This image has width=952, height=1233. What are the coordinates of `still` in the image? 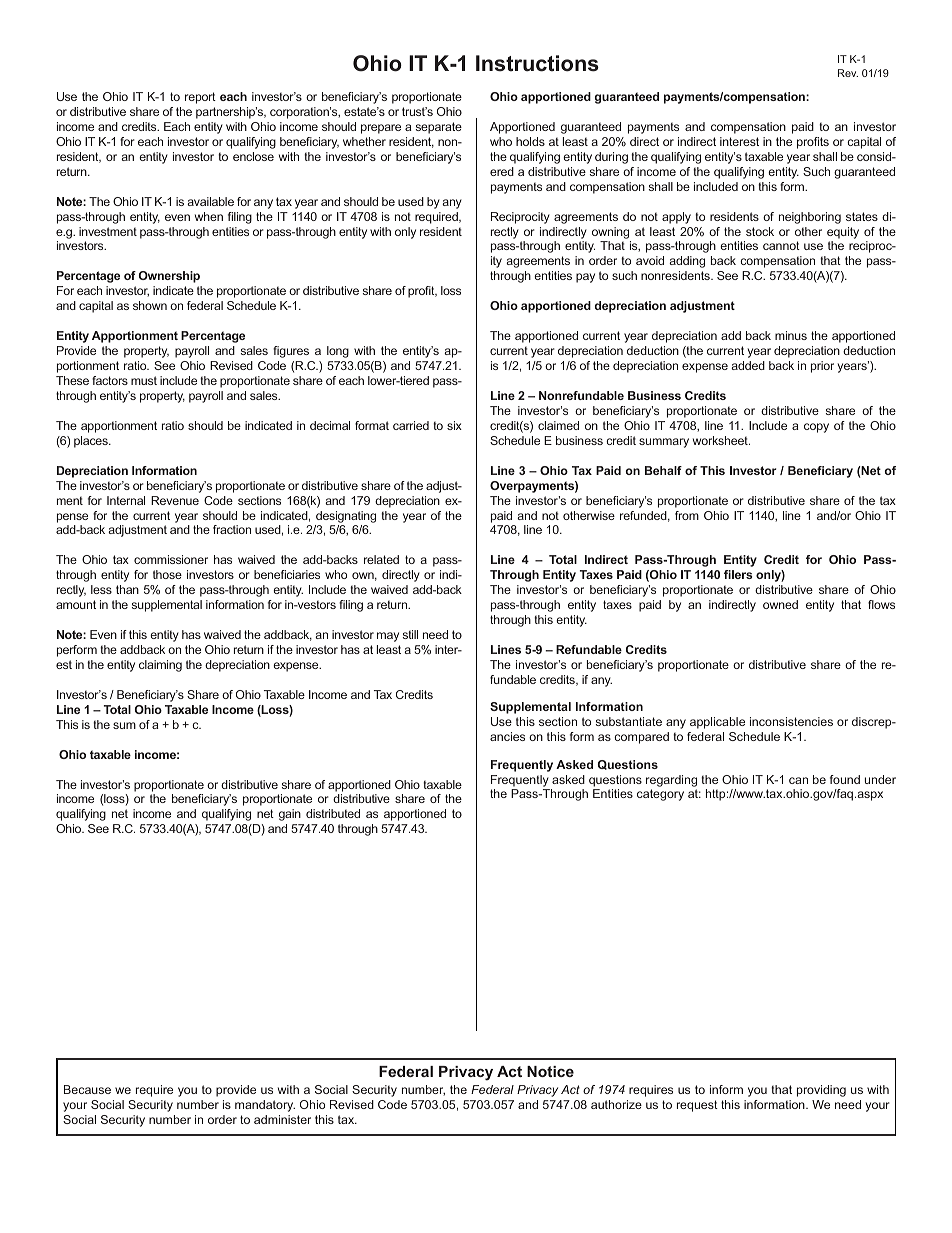 It's located at (410, 634).
